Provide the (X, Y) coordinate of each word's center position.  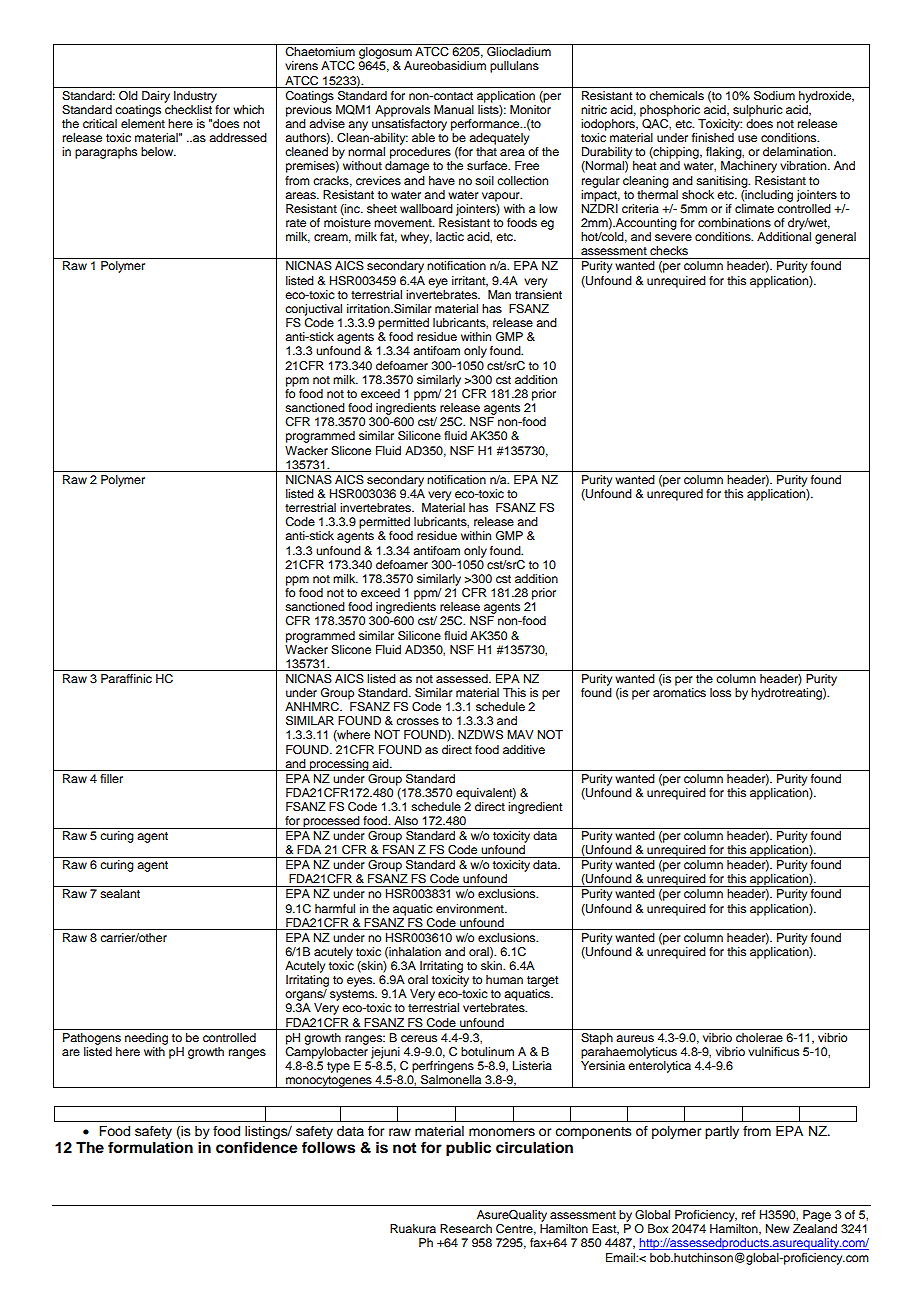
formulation (150, 1147)
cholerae (759, 1037)
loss (720, 692)
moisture (347, 222)
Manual (454, 109)
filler (111, 778)
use (747, 138)
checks (669, 250)
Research (466, 1228)
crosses (417, 721)
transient (538, 293)
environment (471, 908)
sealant (120, 893)
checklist (188, 108)
